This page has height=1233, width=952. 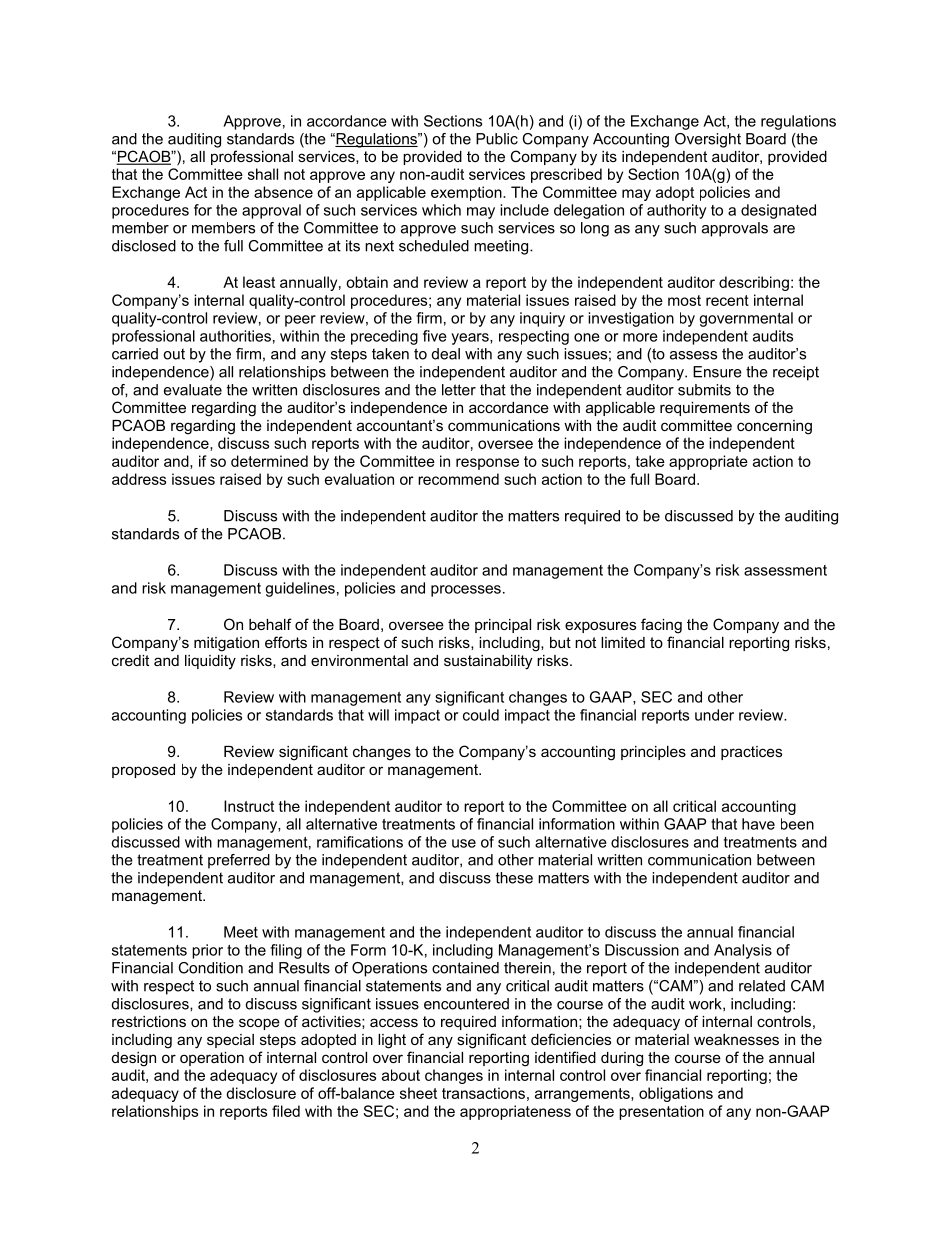 I want to click on shall, so click(x=263, y=174).
